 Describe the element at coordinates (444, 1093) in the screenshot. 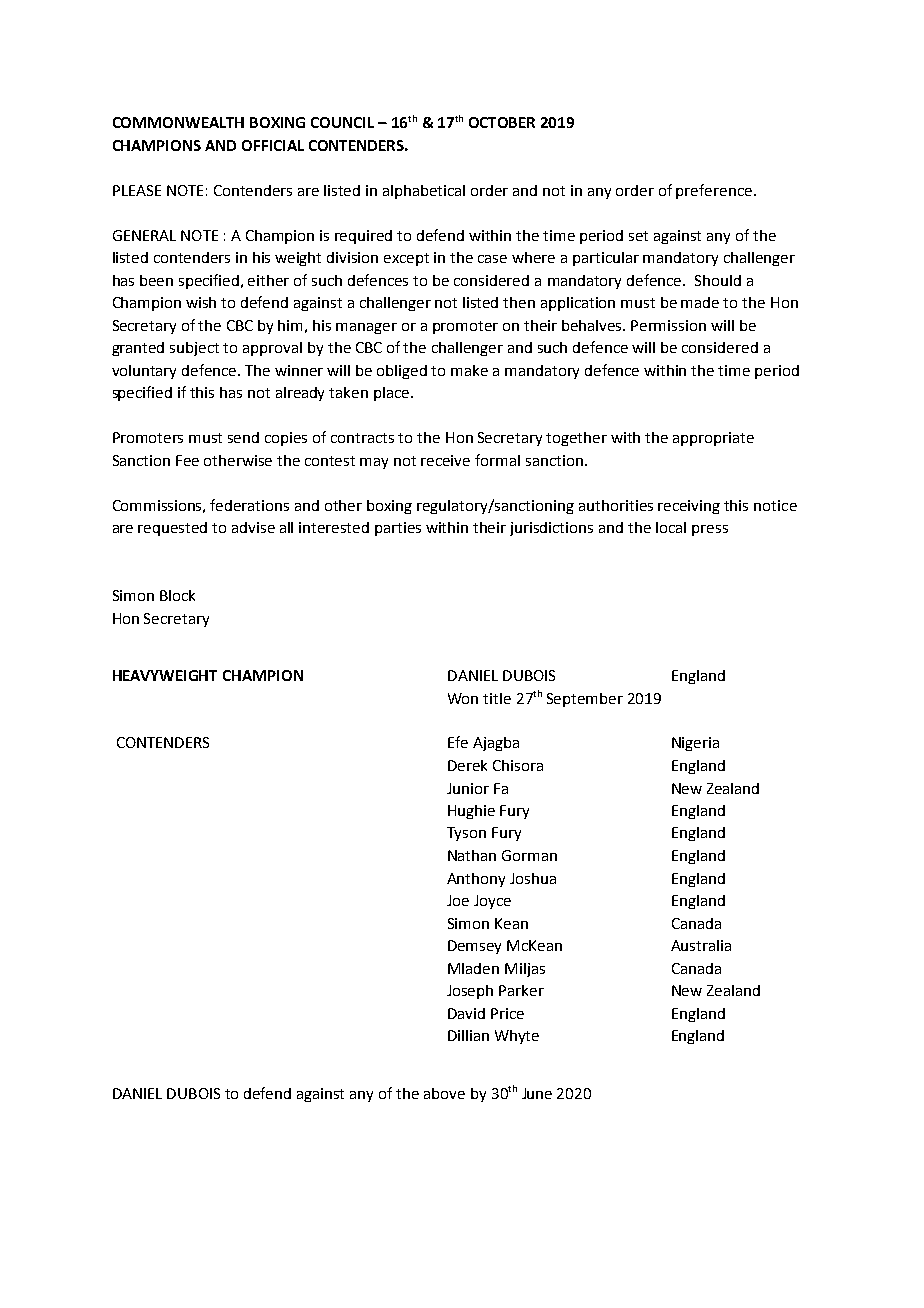

I see `above` at that location.
